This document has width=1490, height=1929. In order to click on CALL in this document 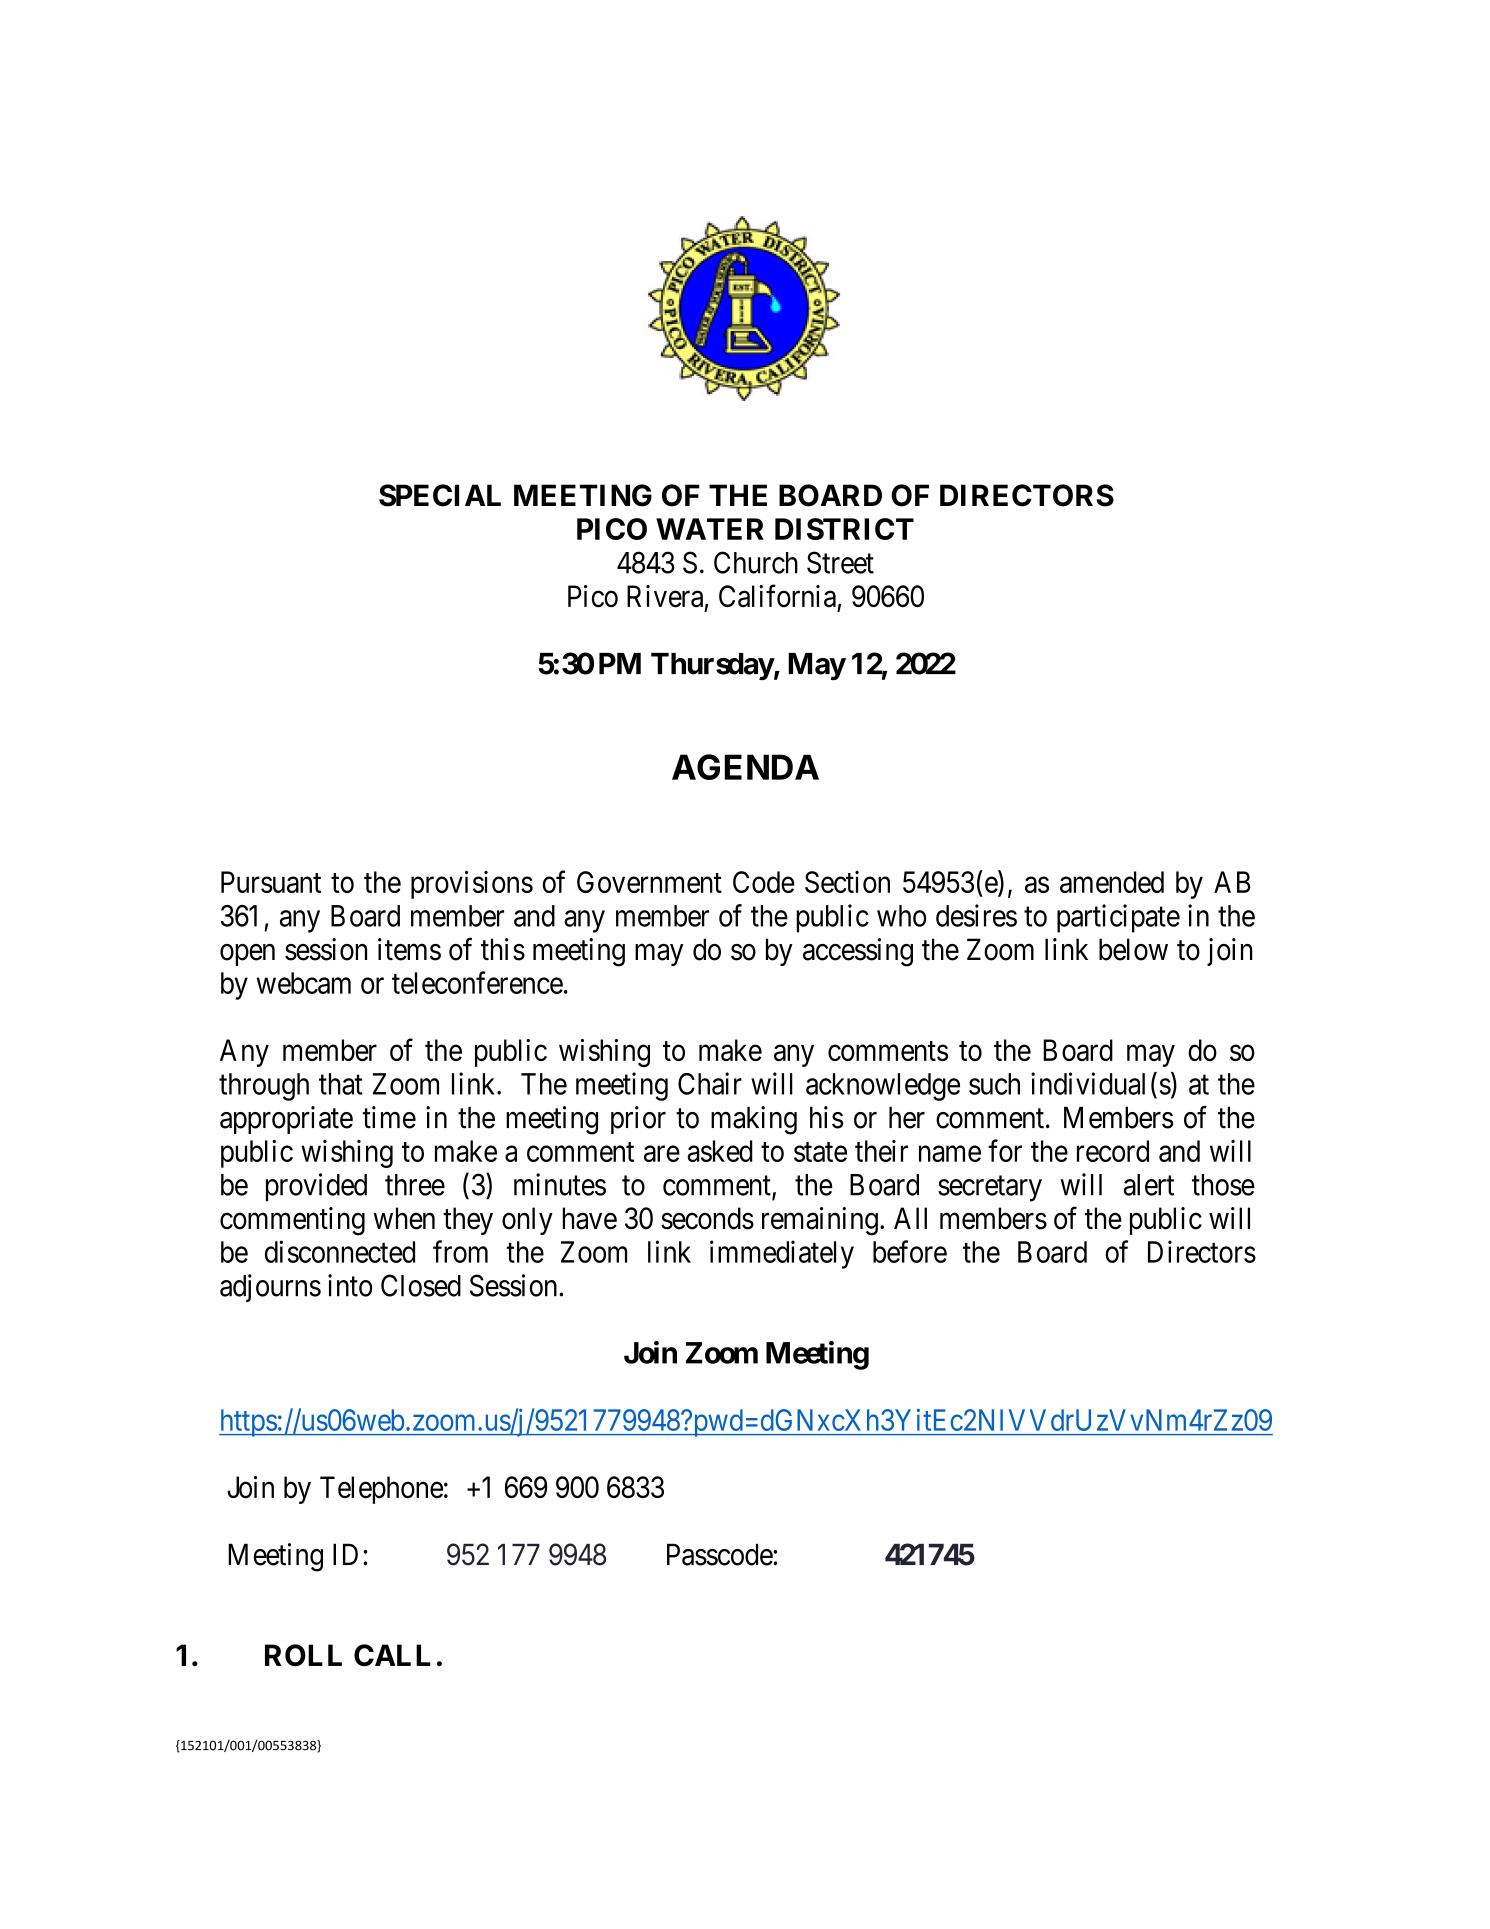, I will do `click(392, 1655)`.
